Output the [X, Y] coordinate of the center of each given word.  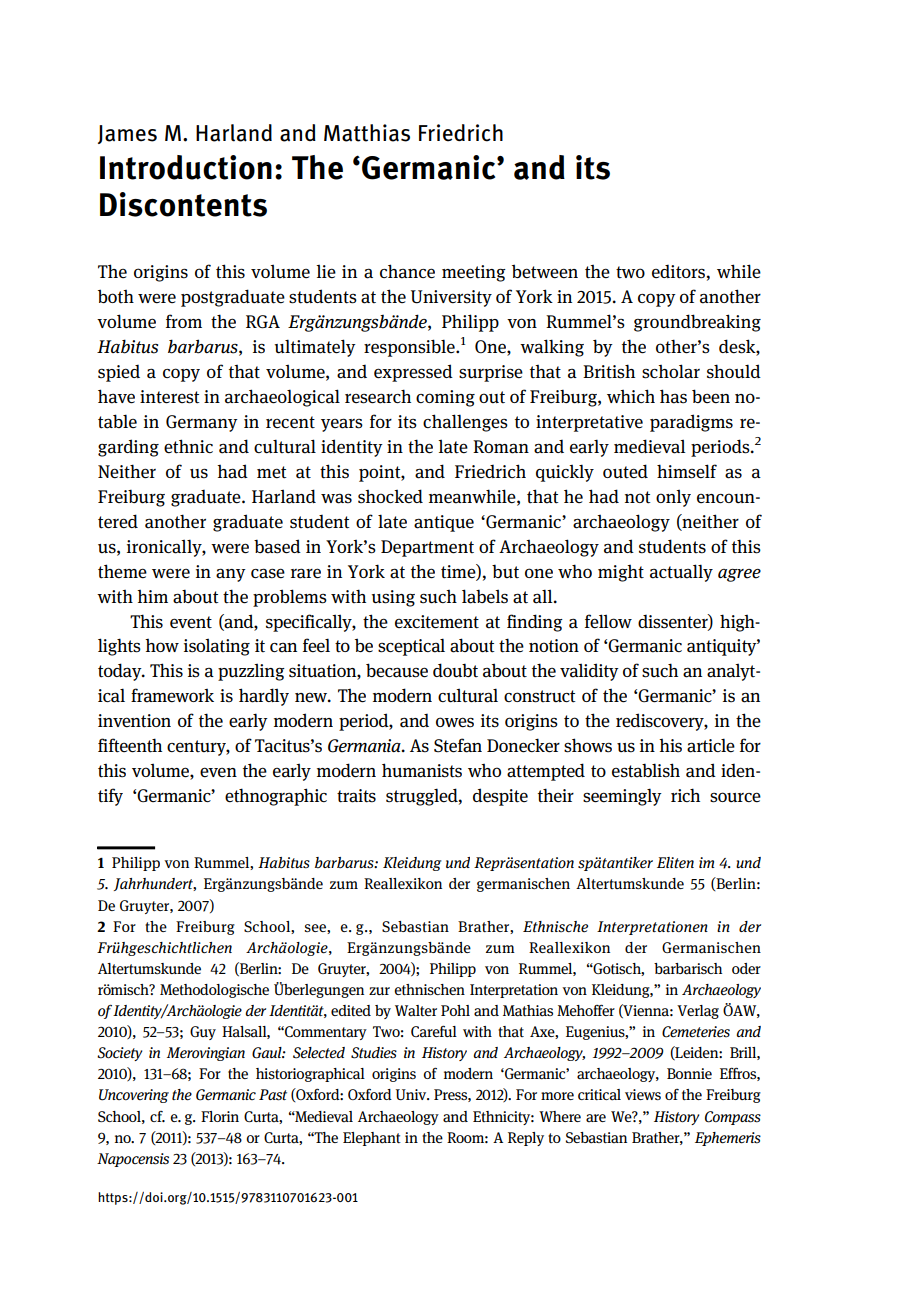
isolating [217, 647]
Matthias [367, 133]
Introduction [186, 167]
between [545, 271]
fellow [608, 621]
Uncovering [134, 1096]
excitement [437, 622]
